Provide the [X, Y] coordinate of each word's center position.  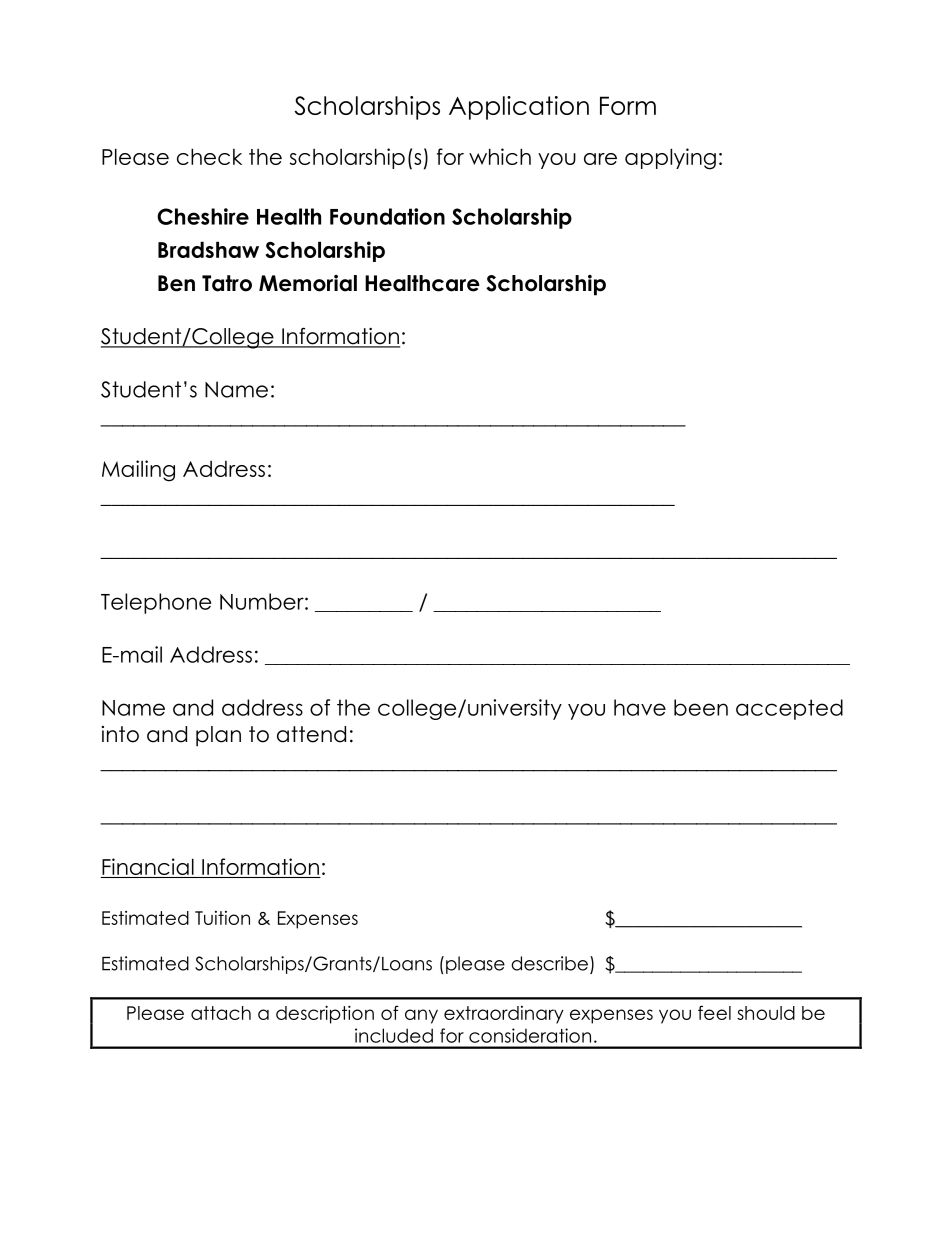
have [640, 707]
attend [311, 734]
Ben [176, 283]
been [701, 707]
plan [218, 736]
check [209, 156]
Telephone [156, 603]
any [421, 1016]
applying [670, 159]
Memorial [308, 283]
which [500, 156]
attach [221, 1013]
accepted [789, 709]
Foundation [387, 216]
